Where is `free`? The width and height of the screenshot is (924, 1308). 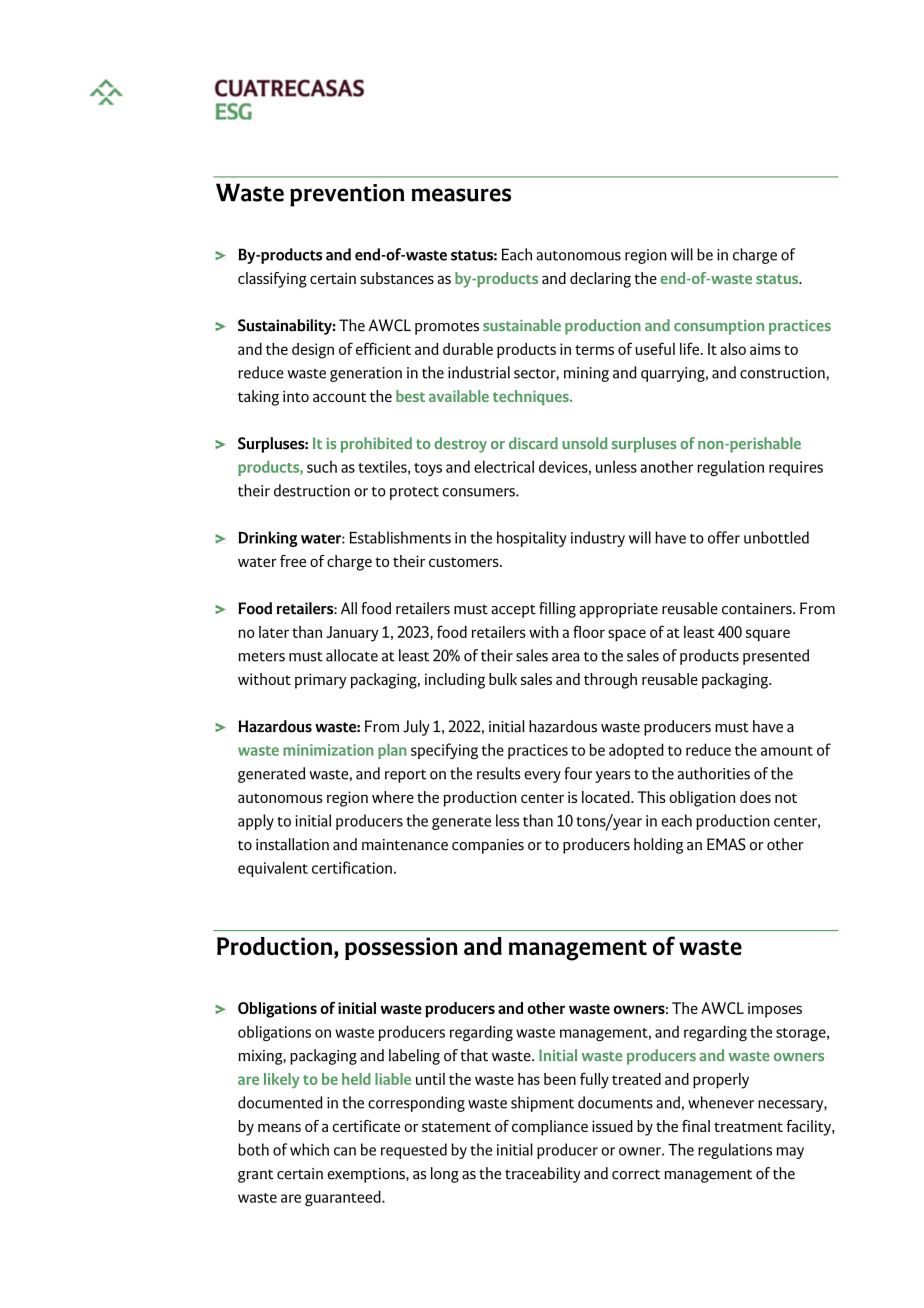
free is located at coordinates (293, 561).
